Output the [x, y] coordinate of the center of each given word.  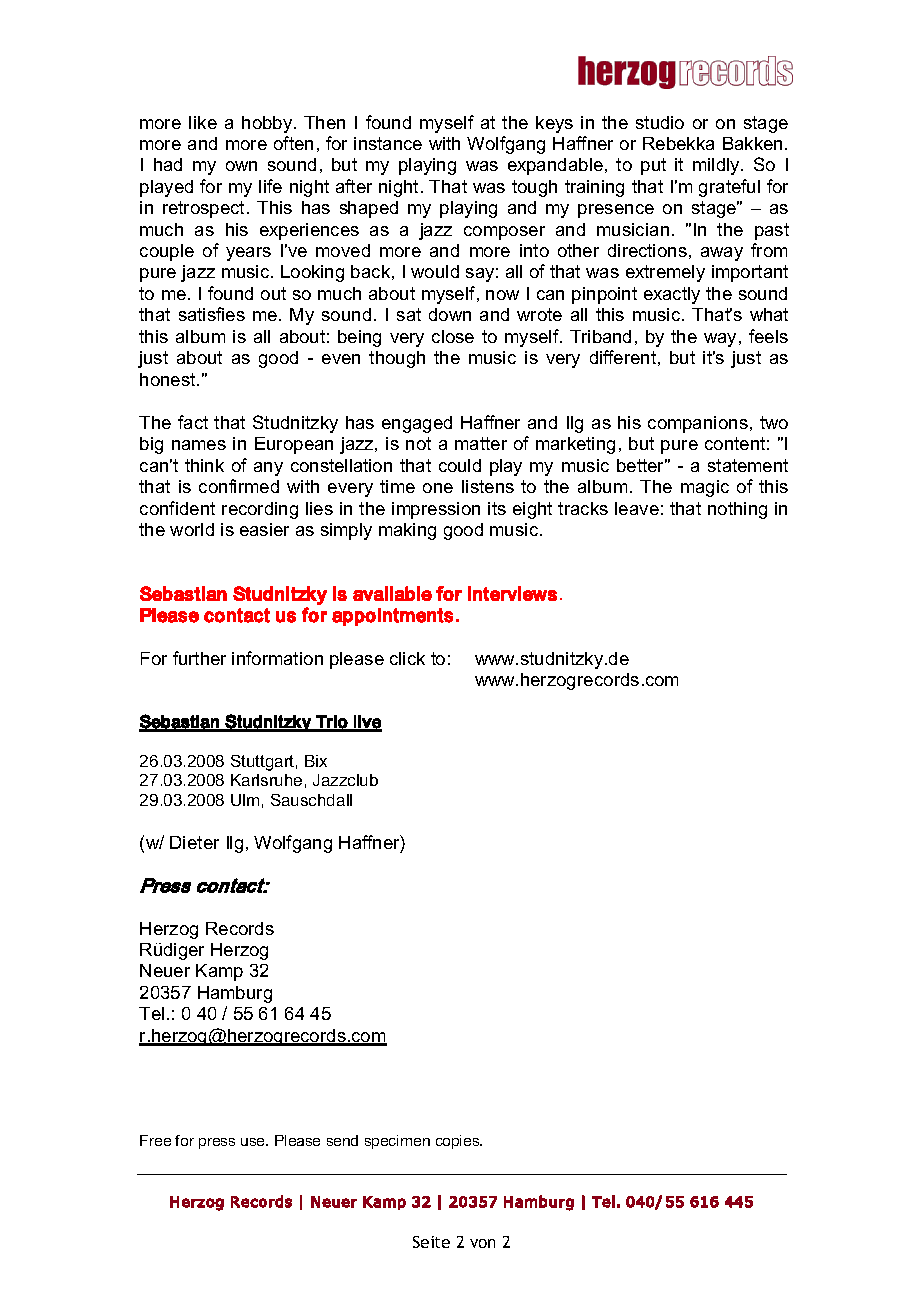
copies [459, 1142]
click [407, 658]
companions [698, 424]
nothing [737, 510]
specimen [397, 1142]
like [203, 122]
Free [155, 1140]
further [199, 658]
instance [388, 143]
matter [481, 443]
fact [193, 422]
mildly [717, 166]
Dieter [194, 842]
